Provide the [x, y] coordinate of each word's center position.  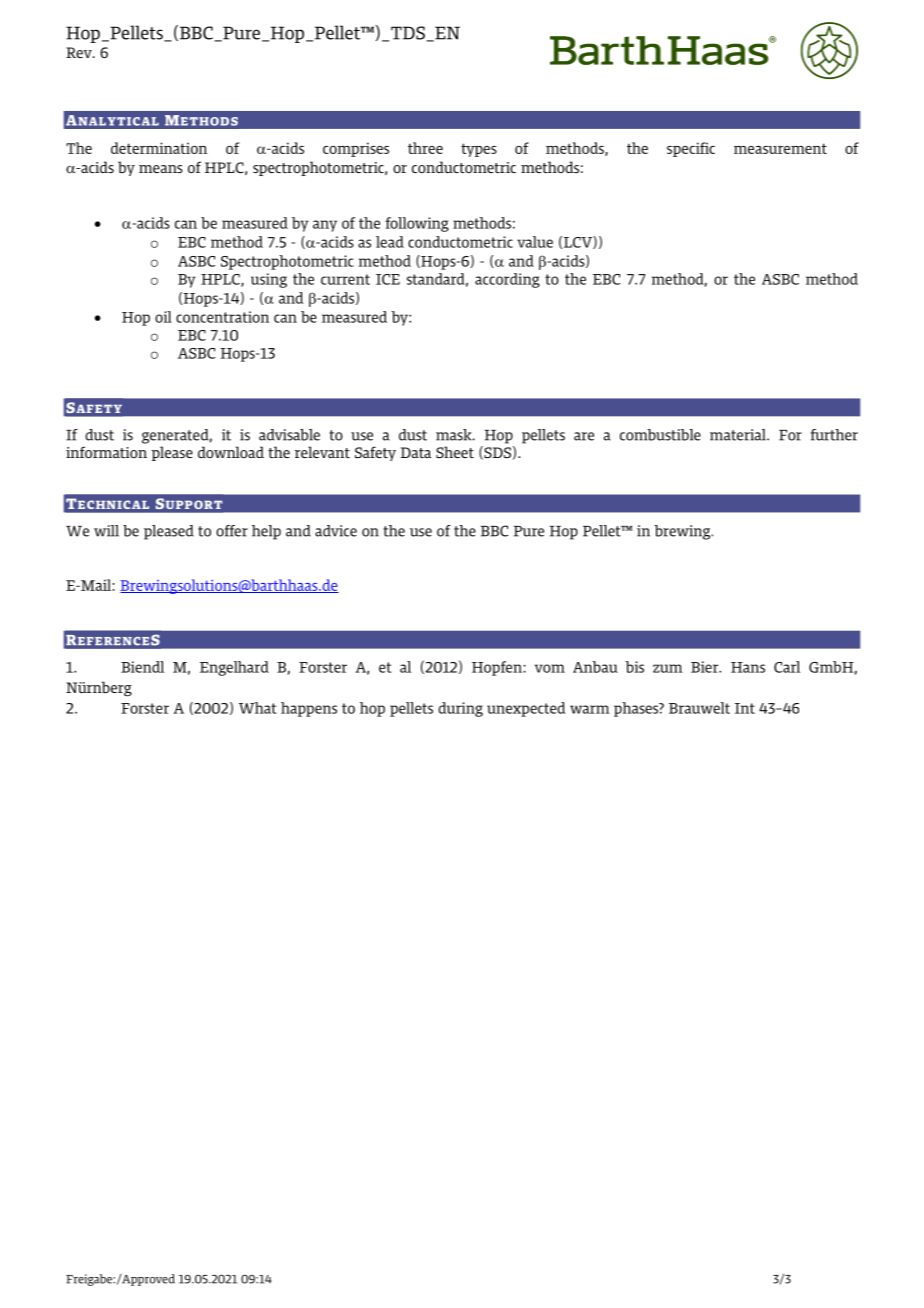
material [739, 435]
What [257, 708]
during [460, 709]
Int [745, 708]
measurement [780, 148]
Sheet [455, 452]
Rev [80, 52]
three [425, 148]
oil [163, 317]
